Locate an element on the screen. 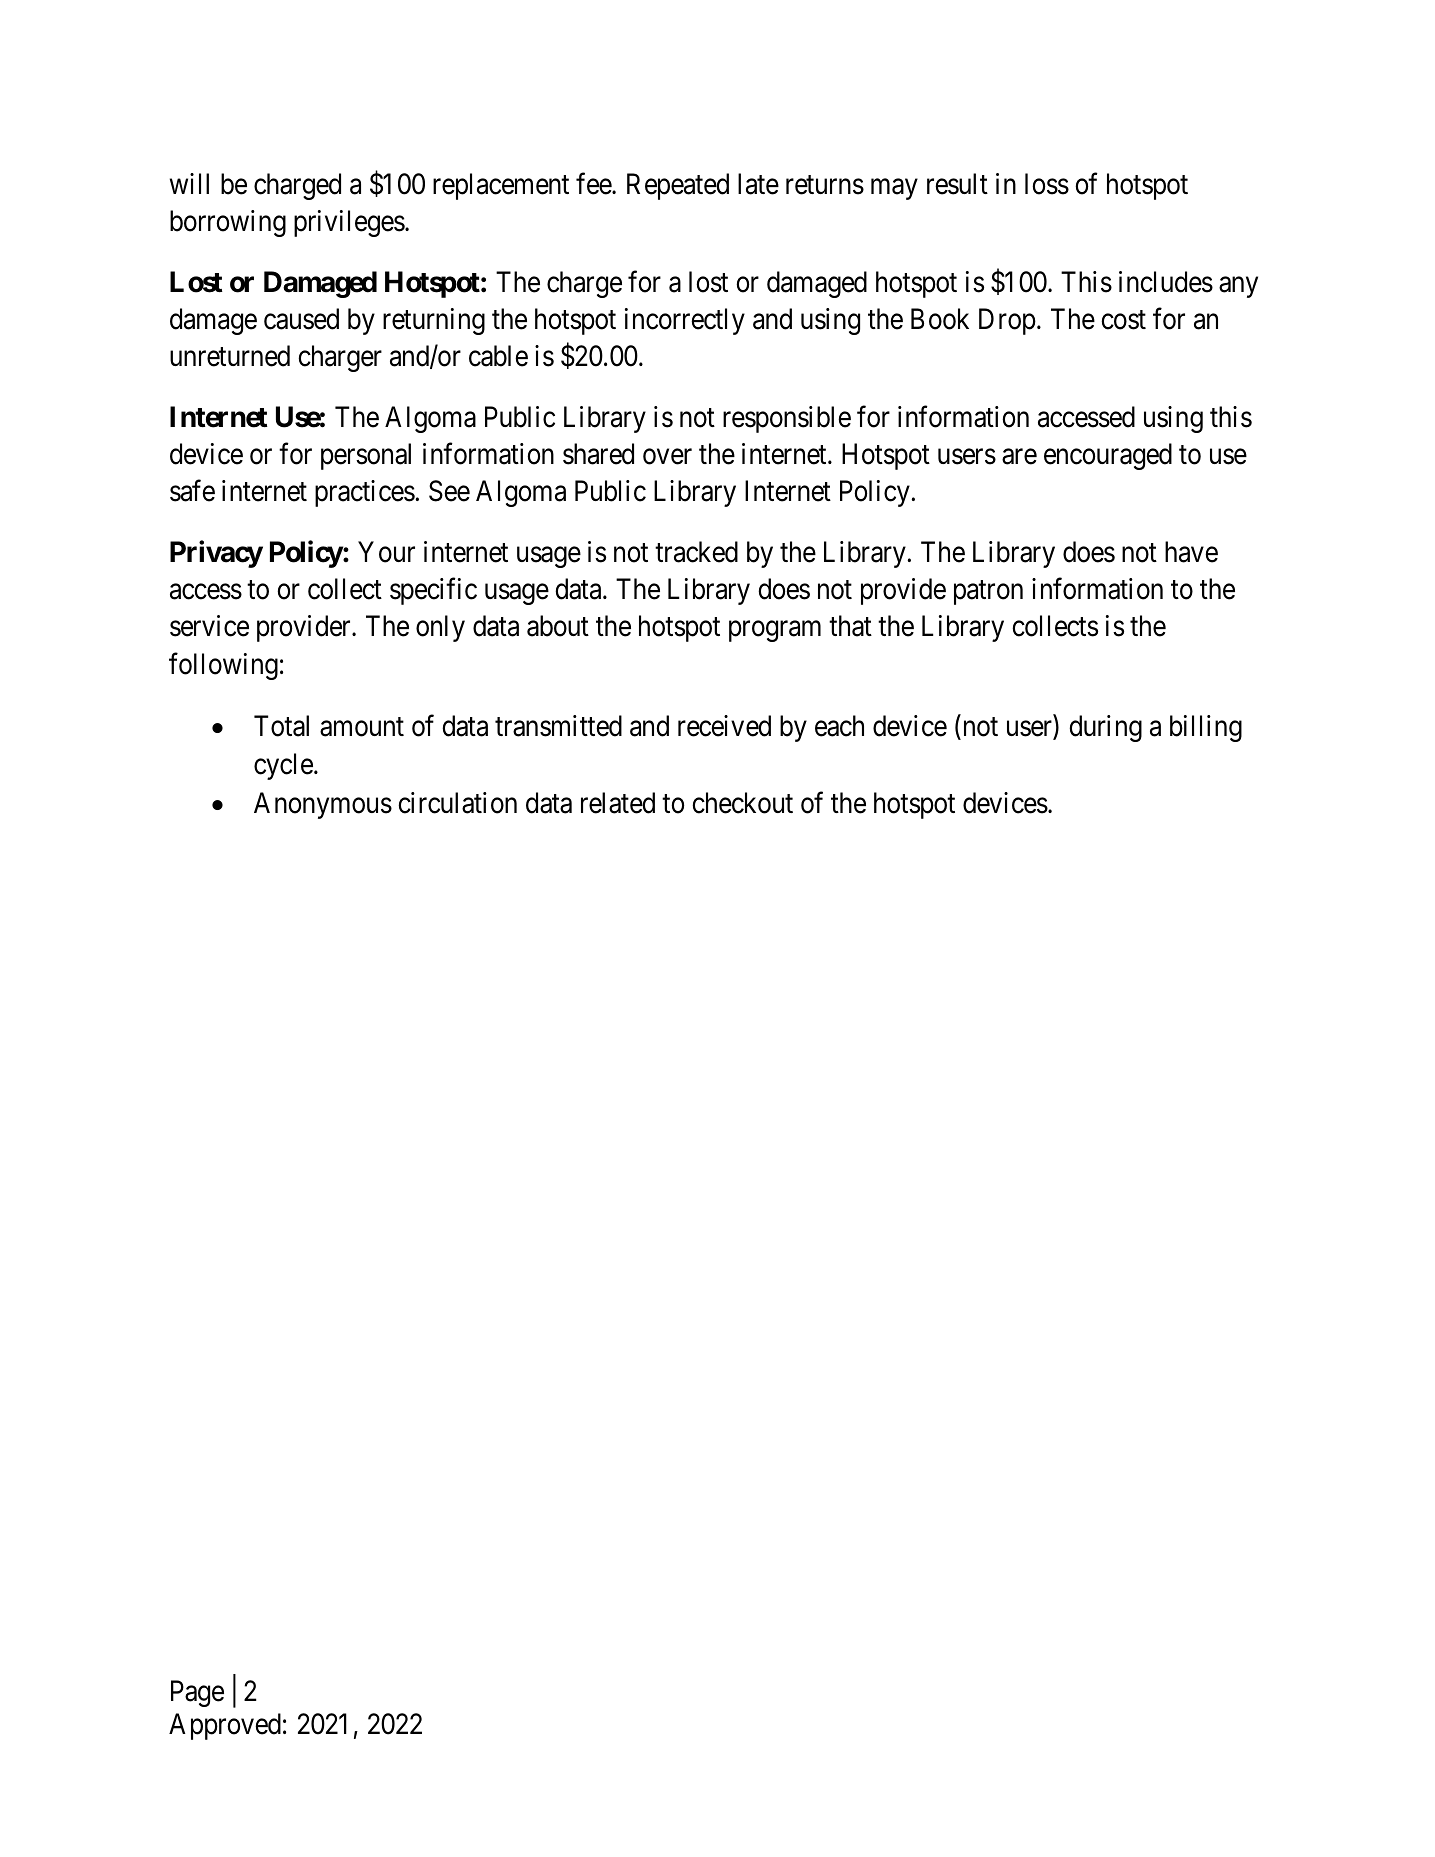  privileges is located at coordinates (349, 223).
